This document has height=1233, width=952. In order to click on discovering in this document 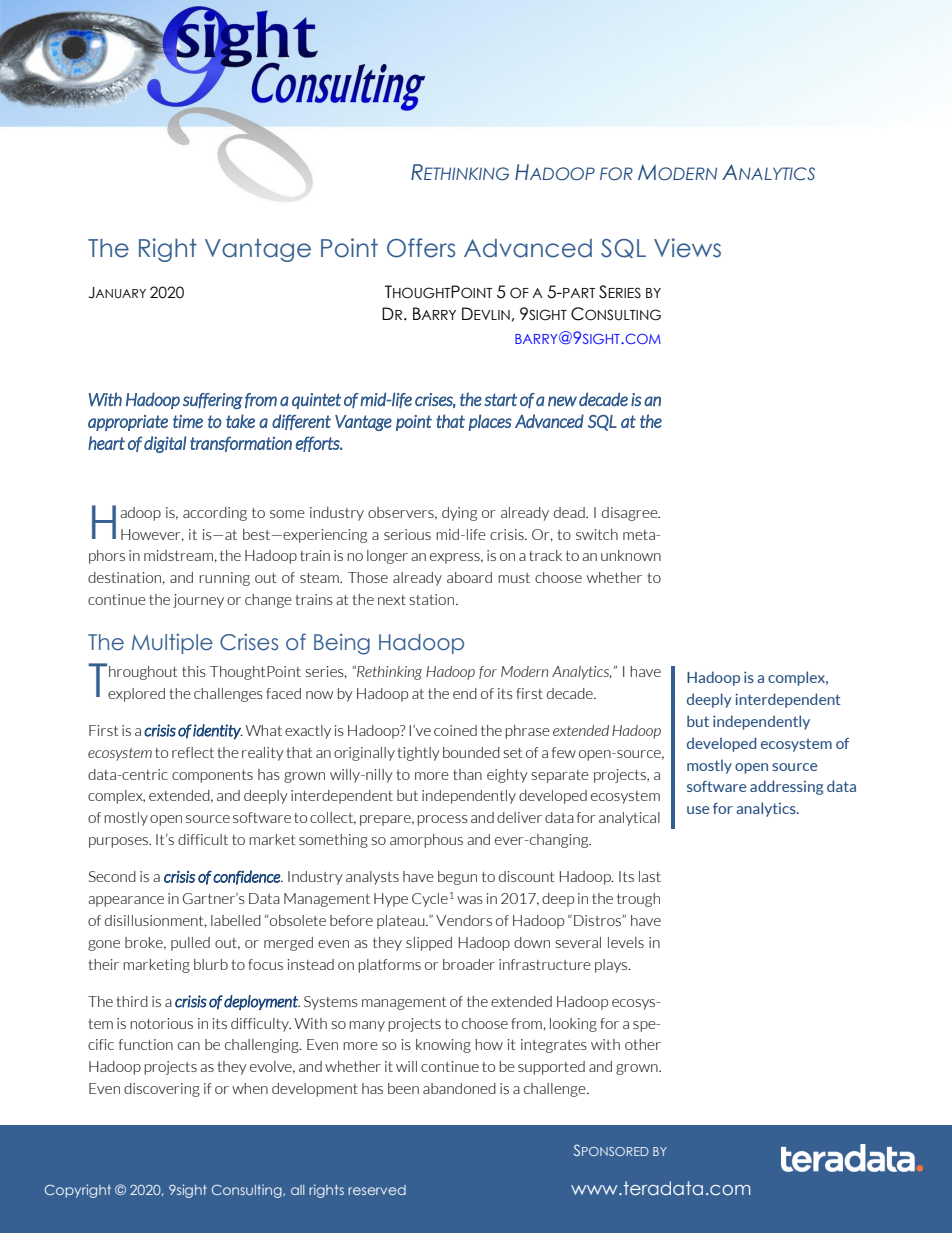, I will do `click(162, 1090)`.
